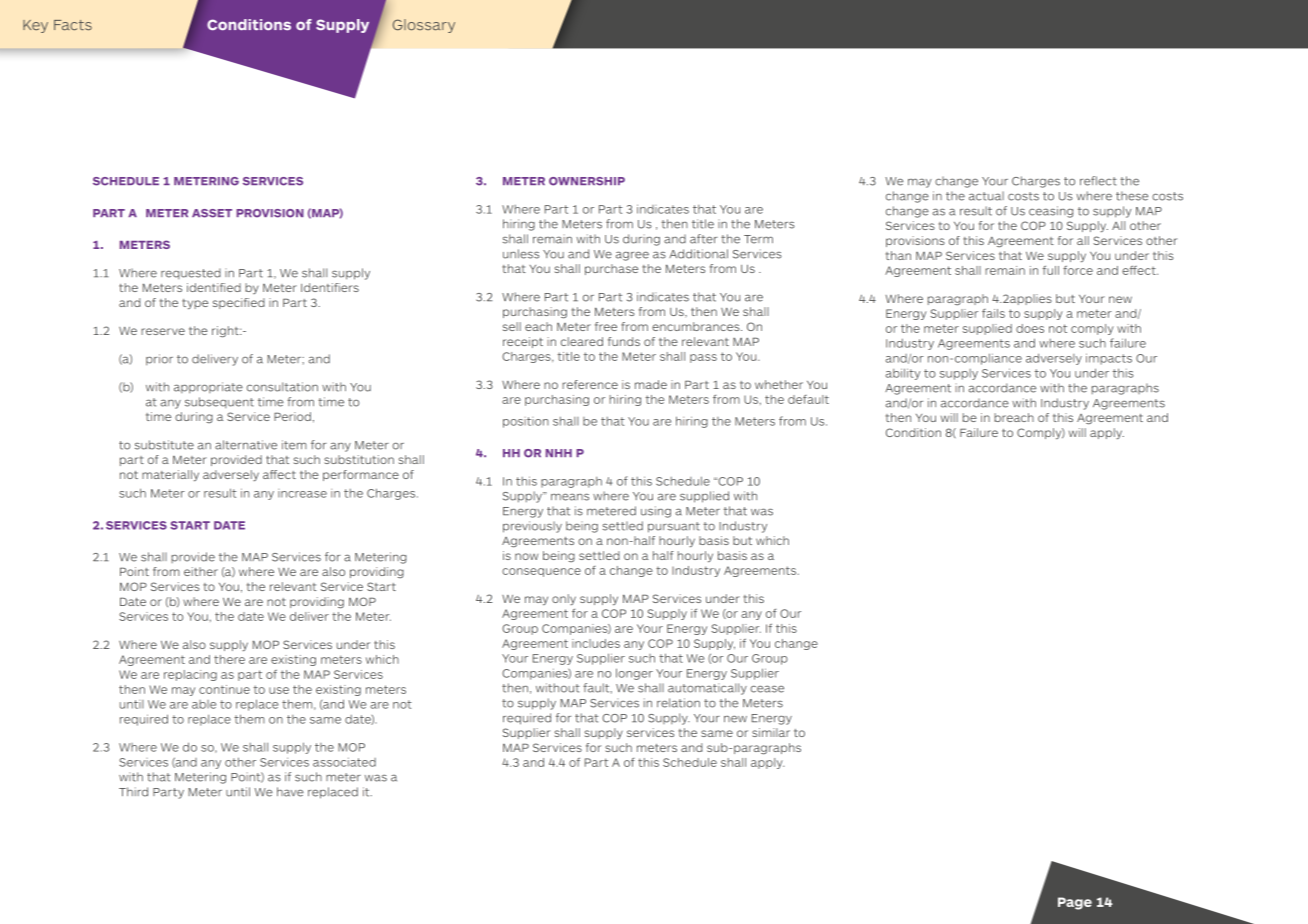  What do you see at coordinates (73, 25) in the screenshot?
I see `Facts` at bounding box center [73, 25].
